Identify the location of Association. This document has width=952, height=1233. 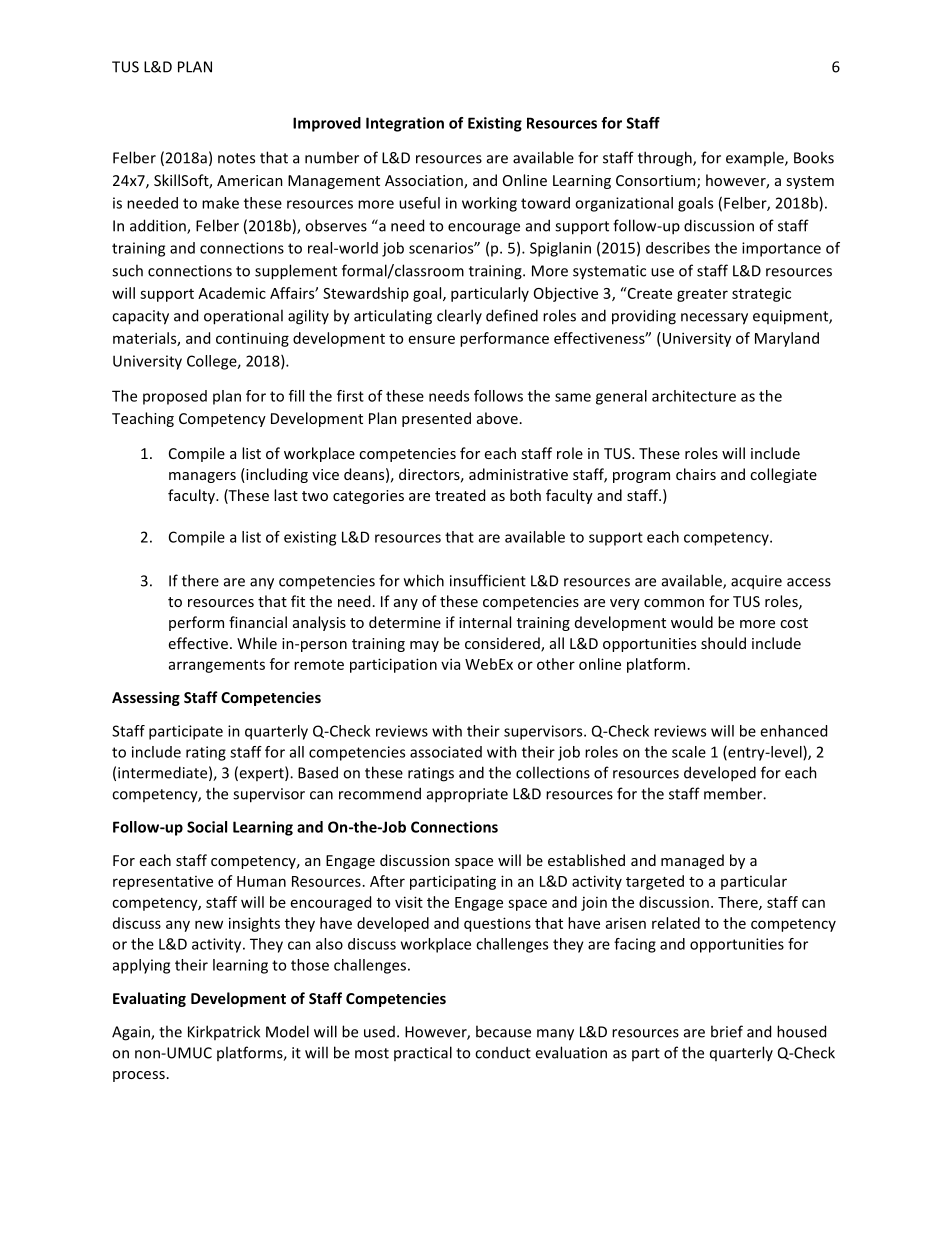
(425, 182).
